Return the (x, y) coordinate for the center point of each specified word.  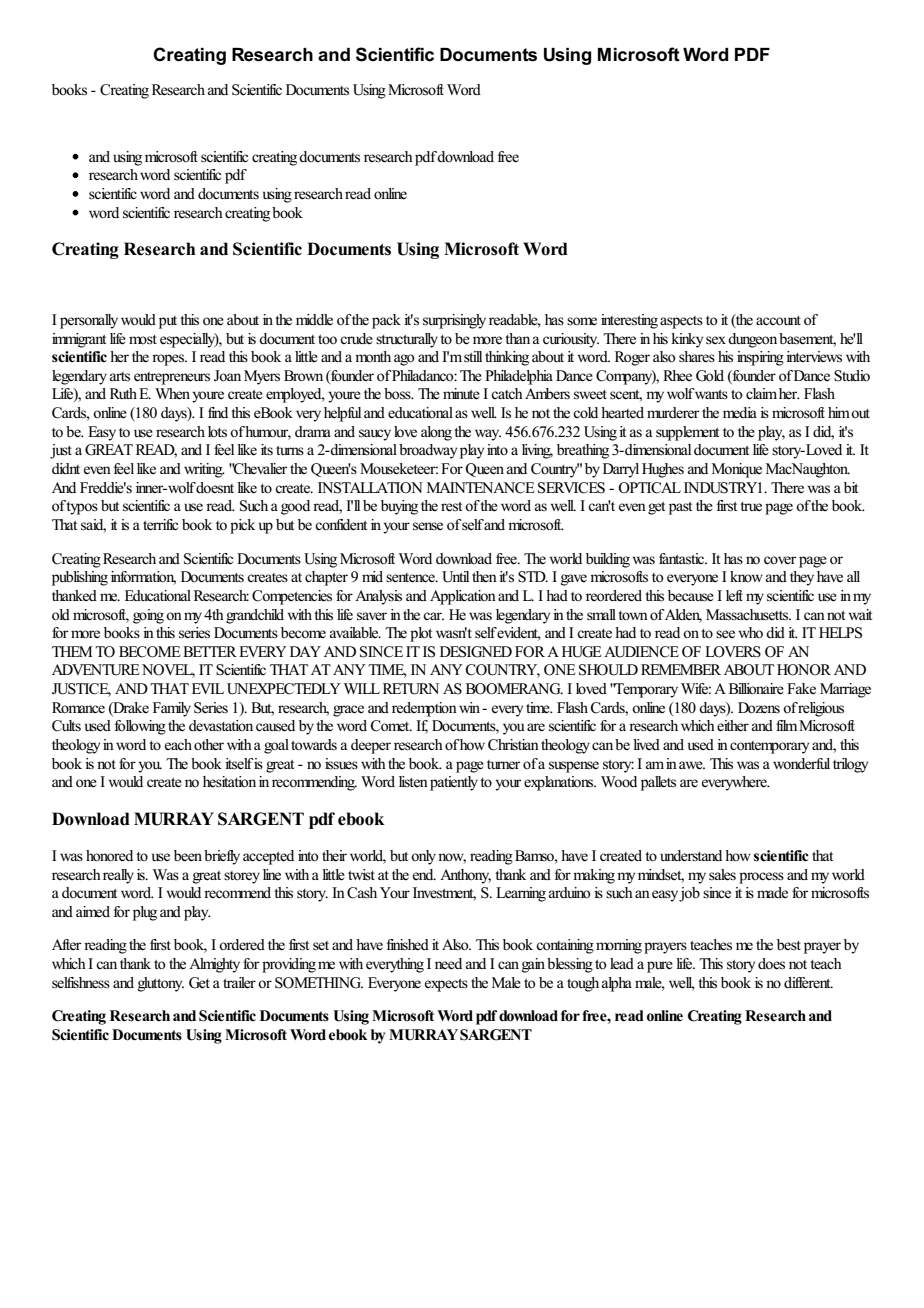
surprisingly (454, 321)
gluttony (161, 984)
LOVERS (733, 652)
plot (421, 634)
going (148, 616)
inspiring (760, 358)
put (168, 322)
